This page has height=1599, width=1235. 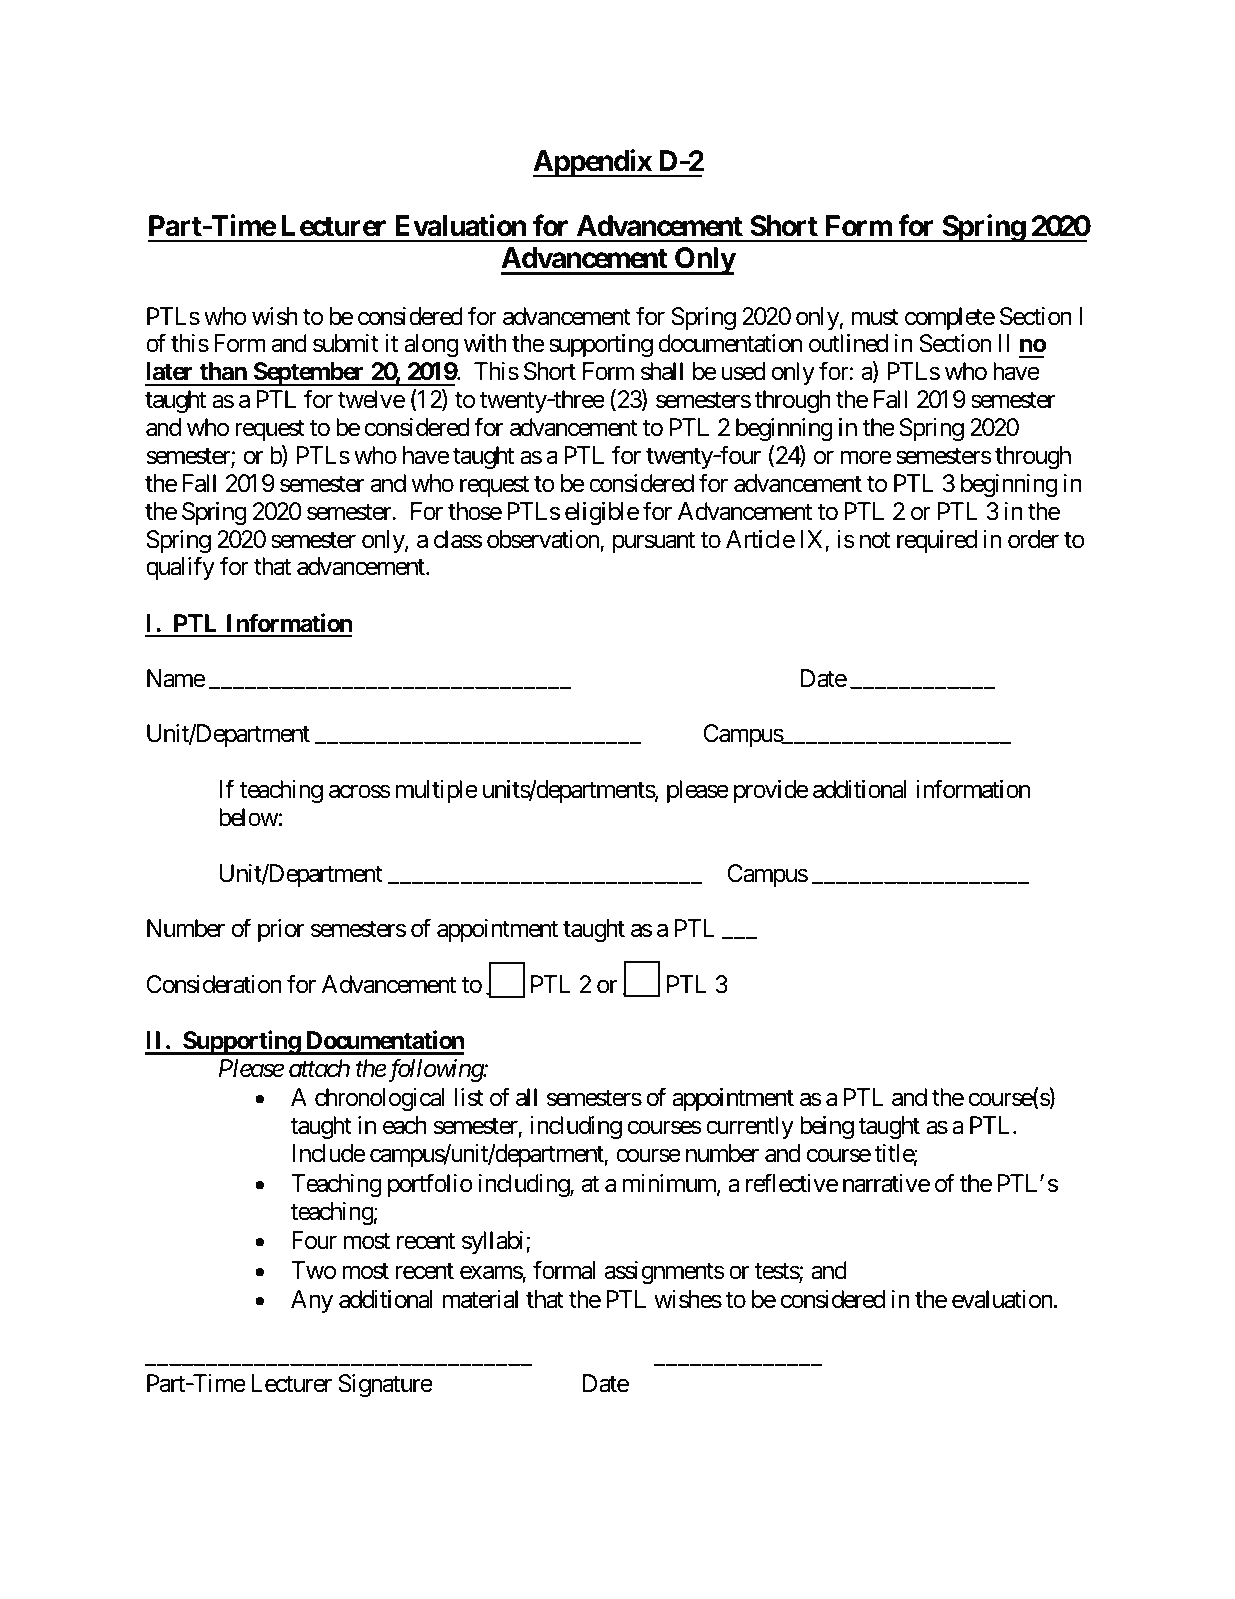 I want to click on being, so click(x=827, y=1127).
